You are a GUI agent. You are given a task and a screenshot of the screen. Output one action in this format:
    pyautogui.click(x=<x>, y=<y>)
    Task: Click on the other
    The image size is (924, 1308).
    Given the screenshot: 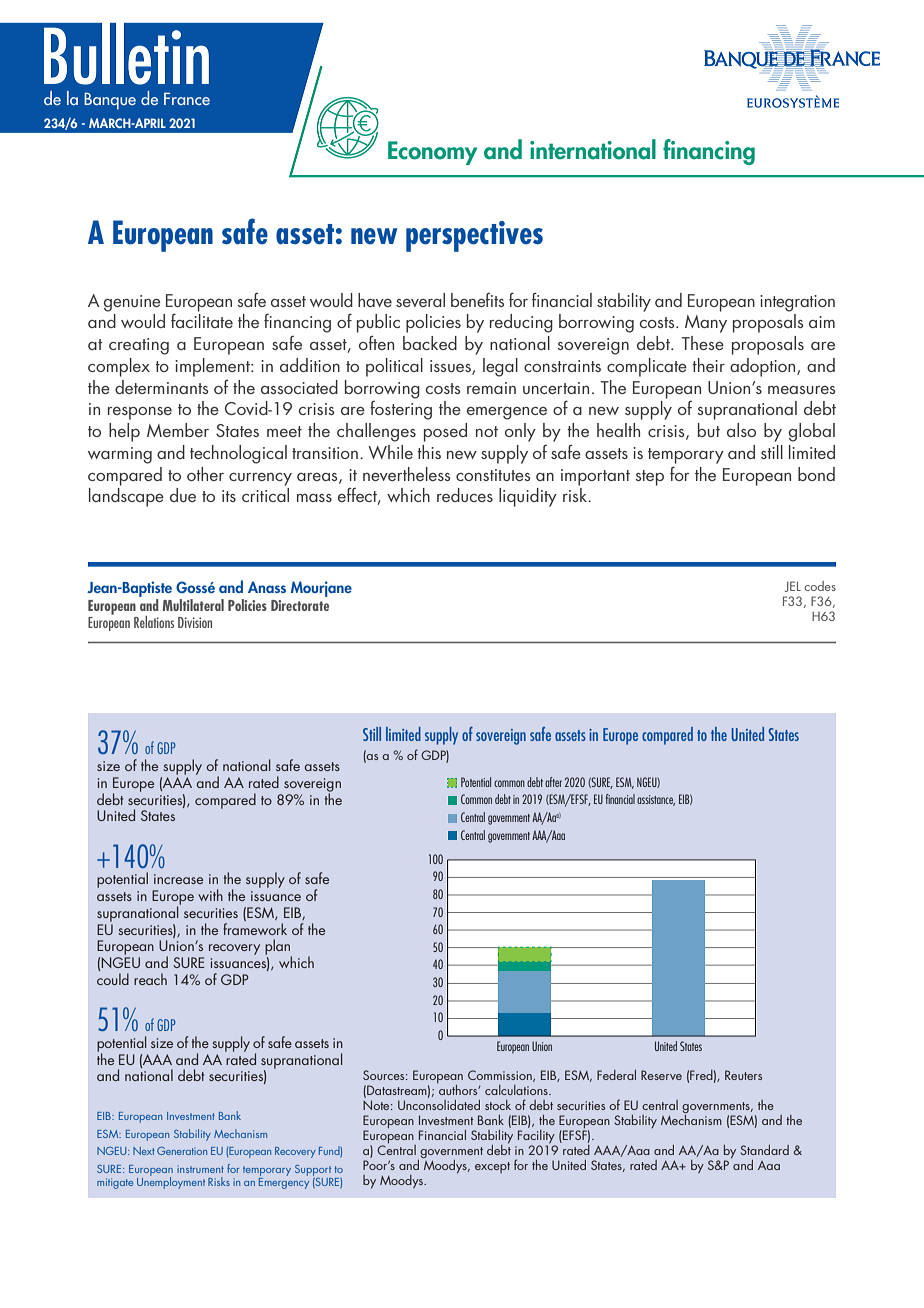 What is the action you would take?
    pyautogui.click(x=205, y=474)
